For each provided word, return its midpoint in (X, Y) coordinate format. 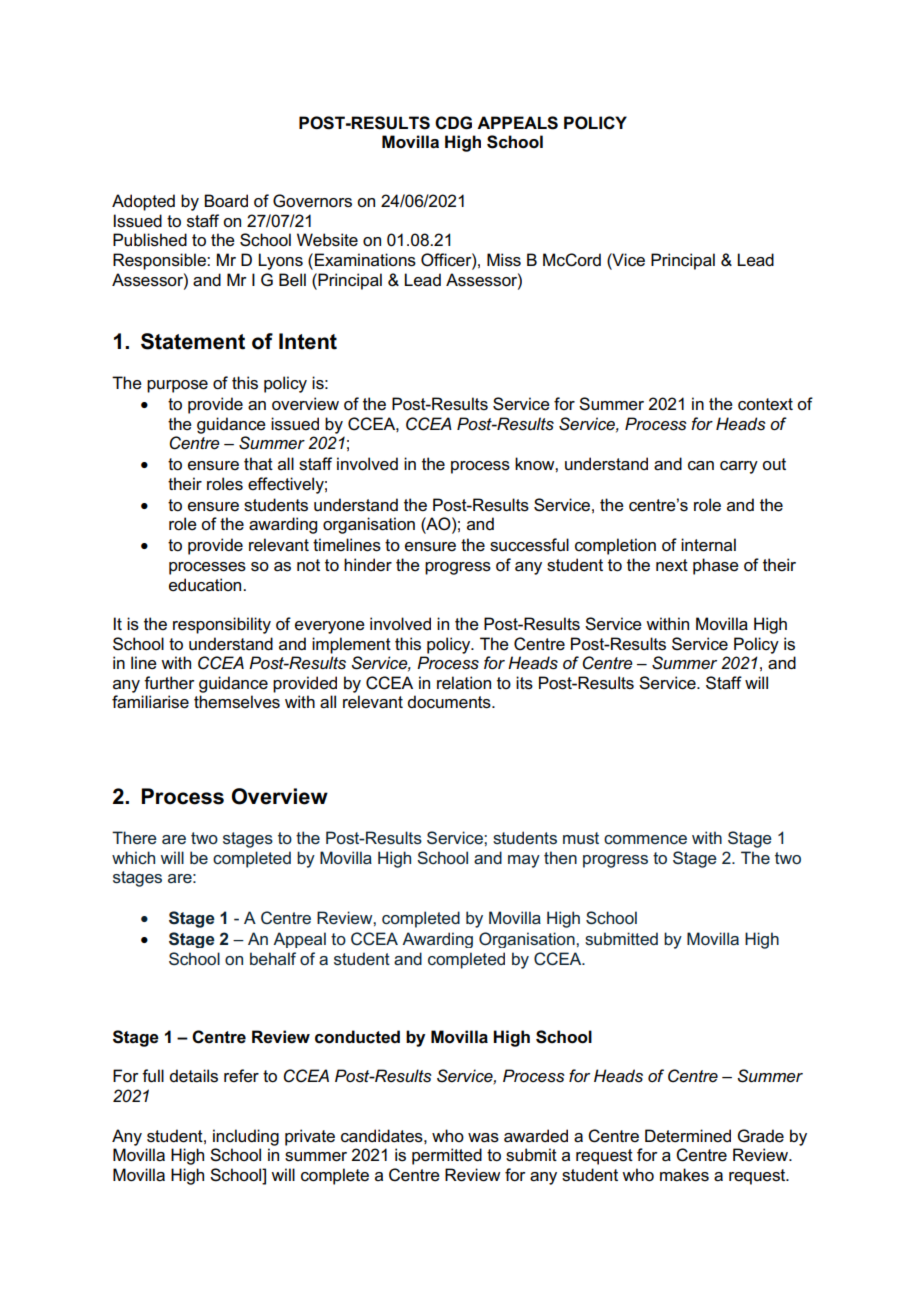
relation (464, 683)
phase (716, 566)
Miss (504, 260)
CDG (453, 123)
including (246, 1137)
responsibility (222, 625)
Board (226, 201)
